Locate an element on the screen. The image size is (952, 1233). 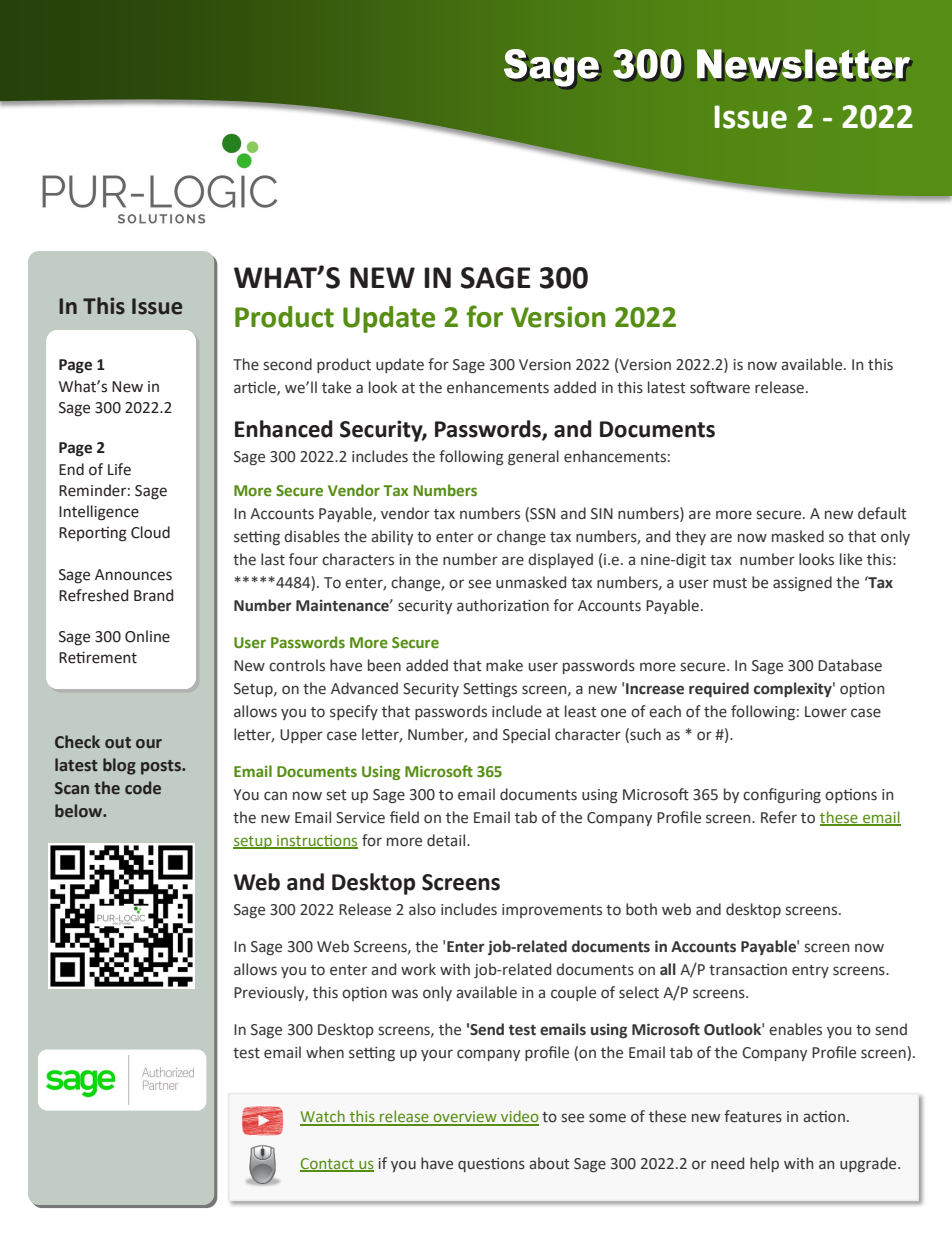
software is located at coordinates (720, 387).
